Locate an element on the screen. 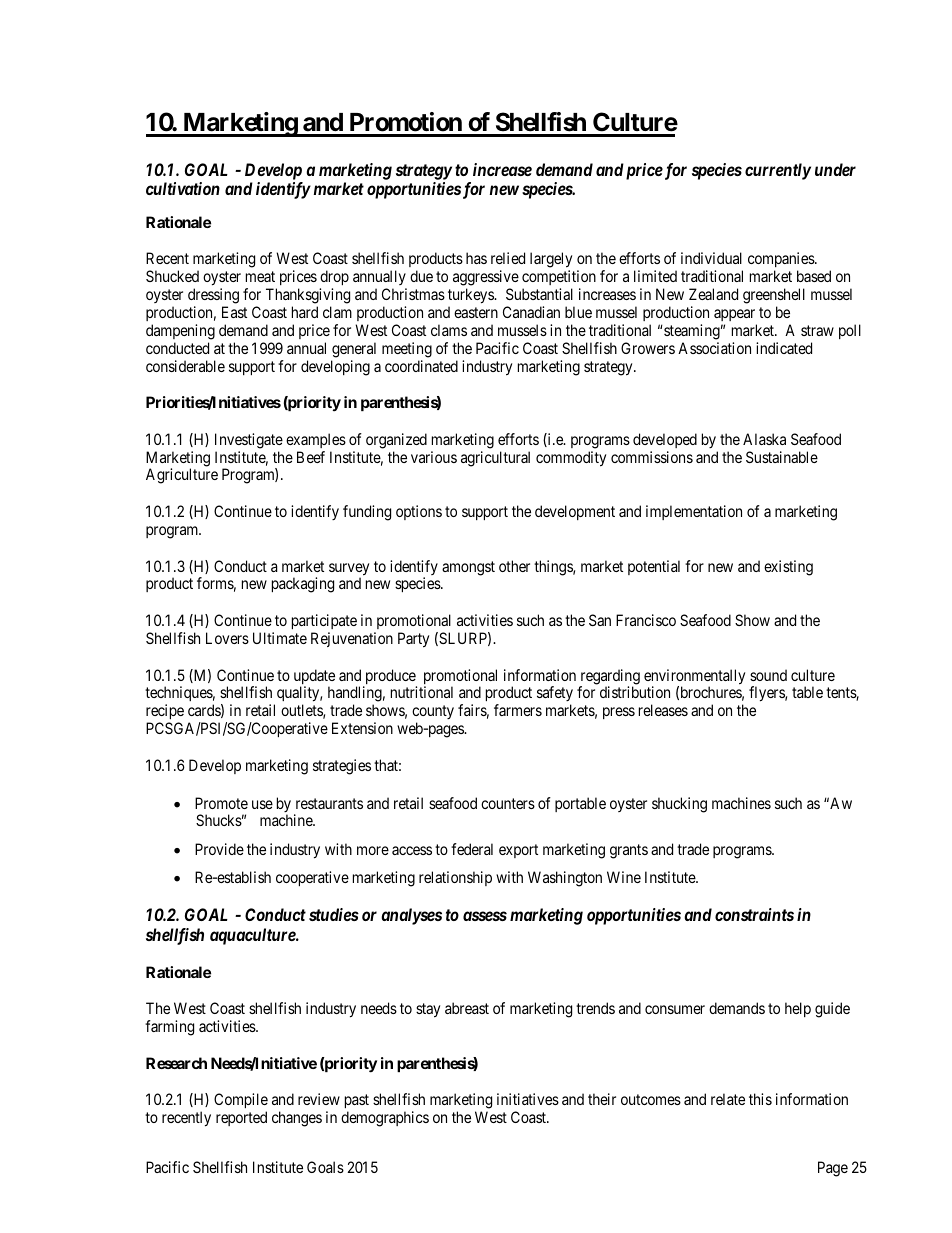 The width and height of the screenshot is (952, 1233). cultivation is located at coordinates (183, 188).
